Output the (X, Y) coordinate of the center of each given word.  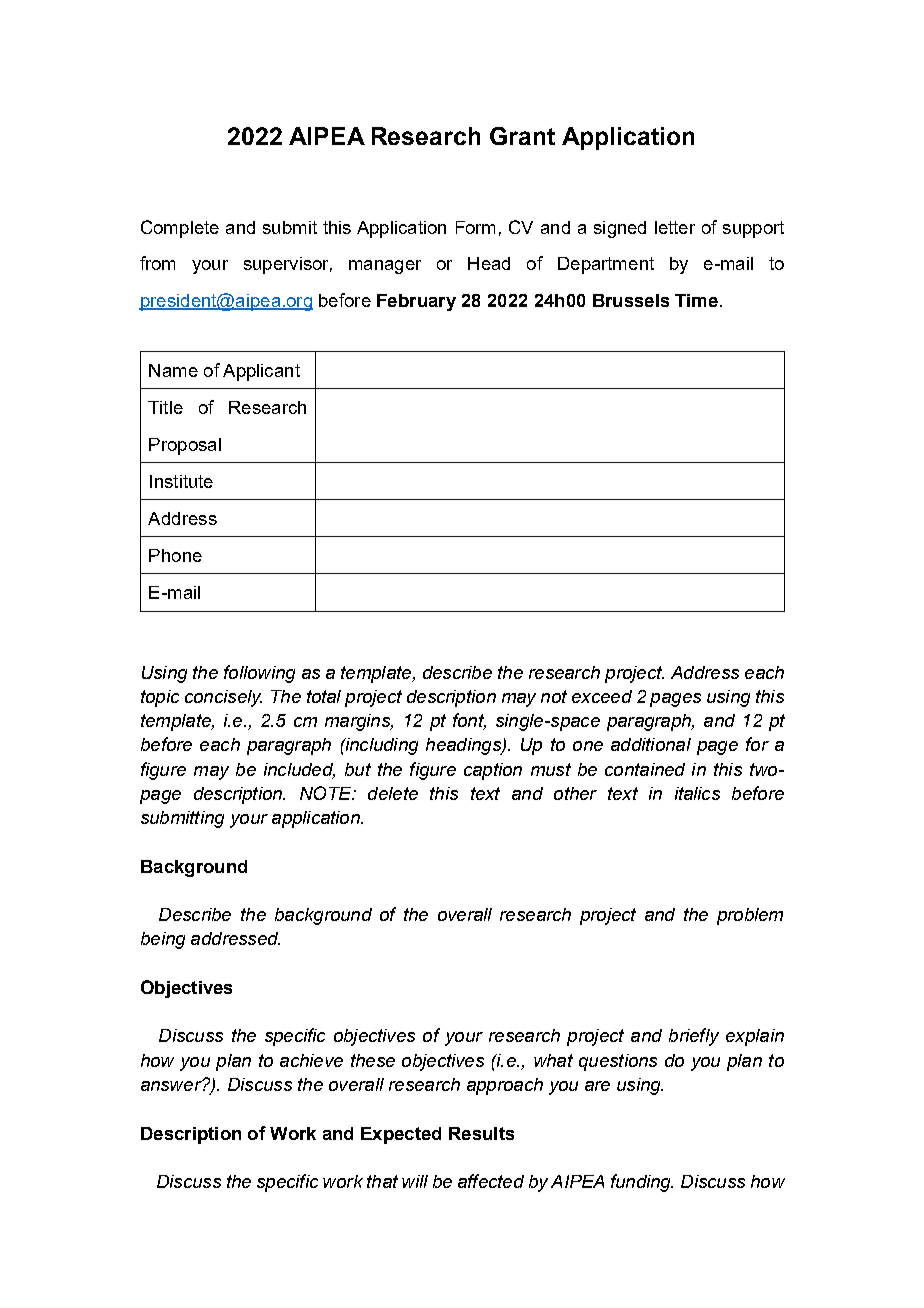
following (259, 674)
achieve (311, 1060)
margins (358, 722)
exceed (602, 696)
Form (475, 227)
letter (675, 227)
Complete (180, 229)
